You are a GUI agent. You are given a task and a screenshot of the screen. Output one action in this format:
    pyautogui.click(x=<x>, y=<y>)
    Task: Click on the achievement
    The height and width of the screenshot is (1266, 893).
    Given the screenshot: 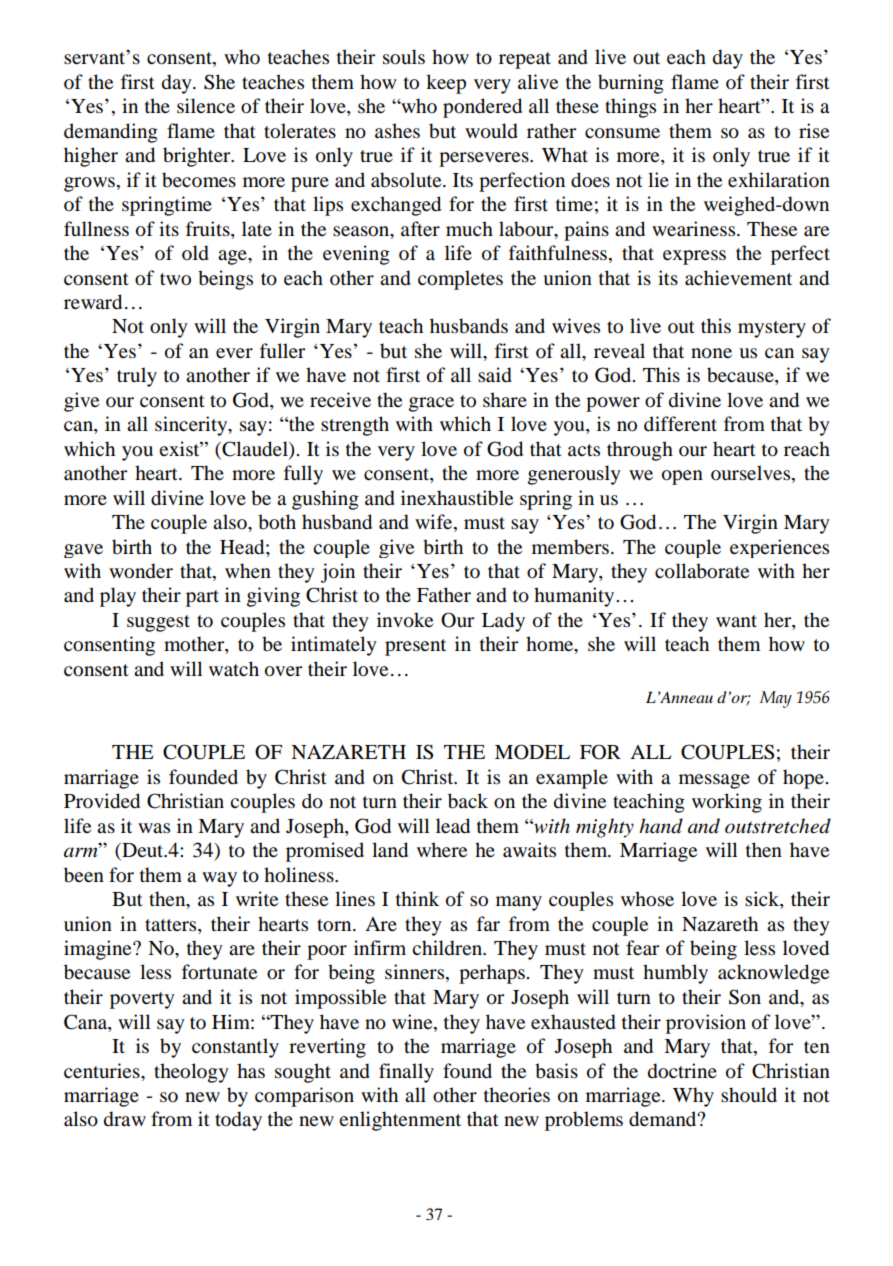 What is the action you would take?
    pyautogui.click(x=738, y=277)
